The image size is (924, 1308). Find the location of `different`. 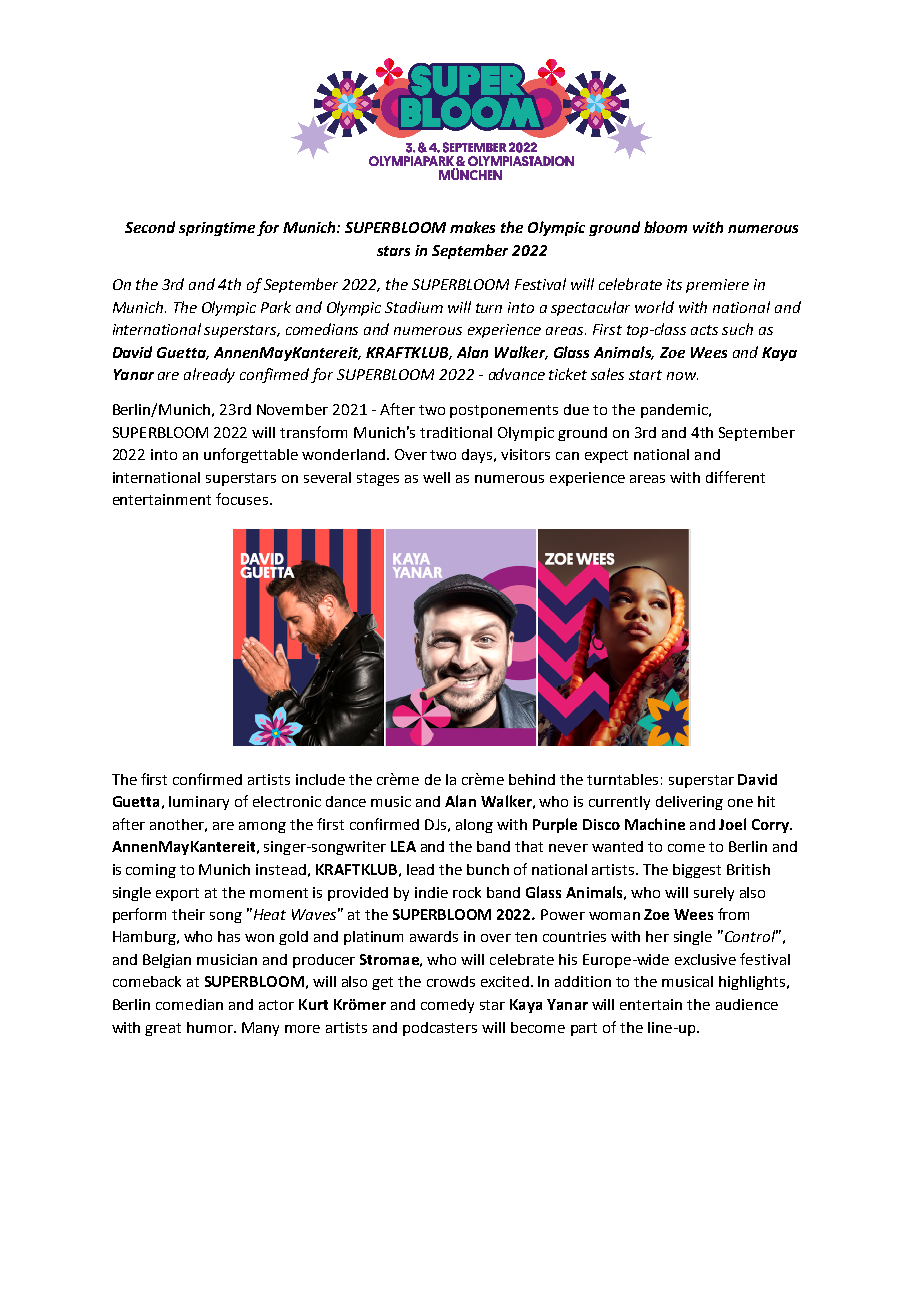

different is located at coordinates (735, 477).
